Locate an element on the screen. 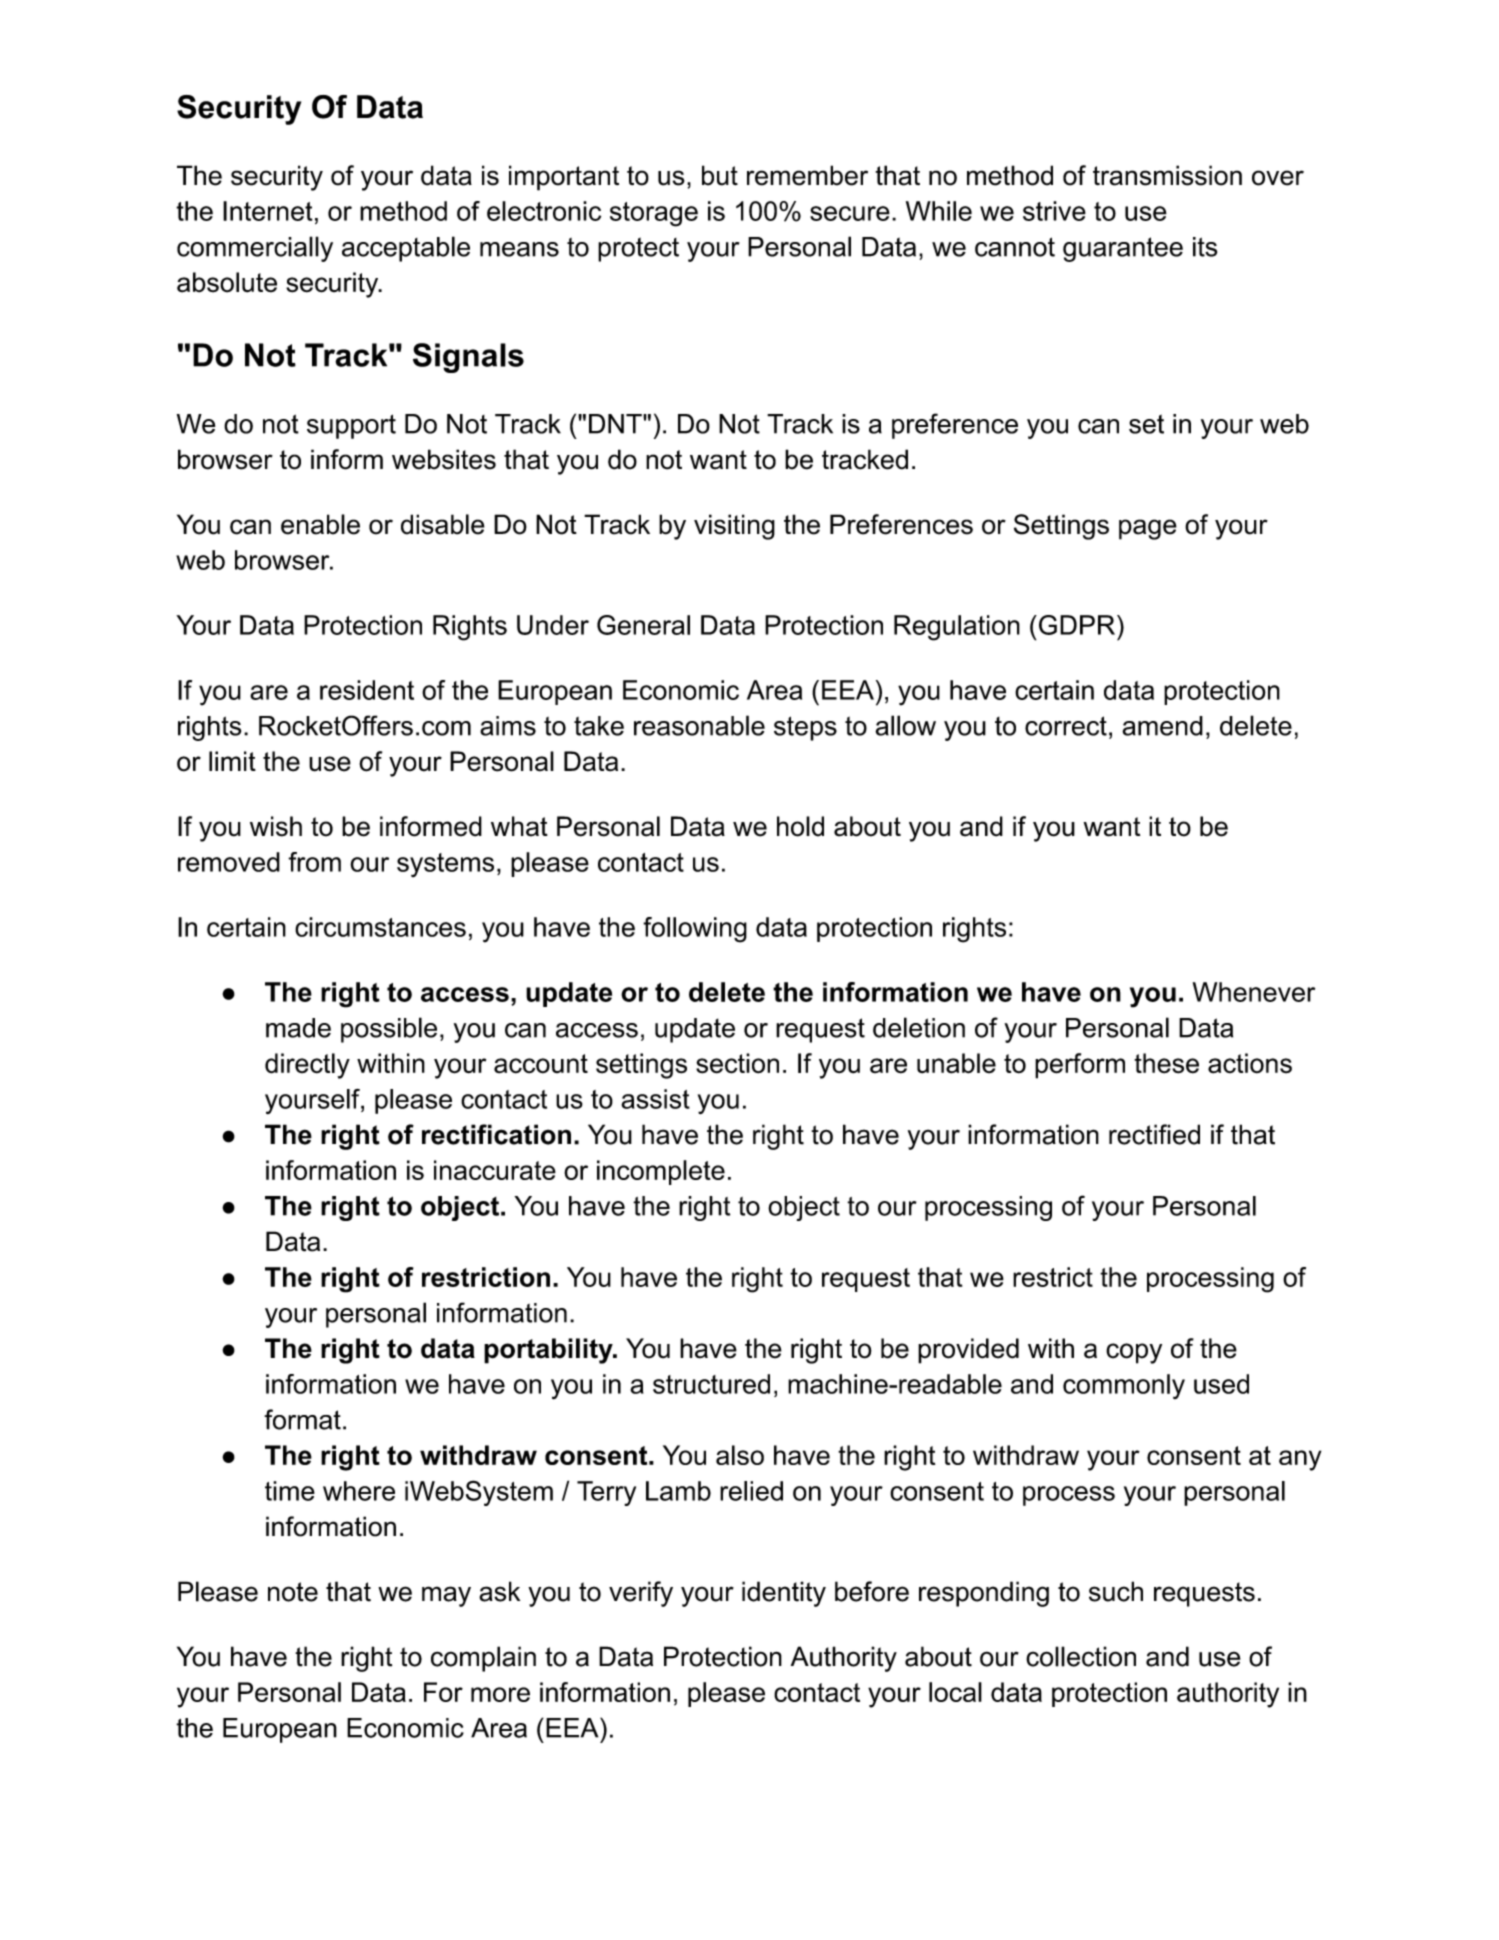 This screenshot has height=1940, width=1499. its is located at coordinates (1205, 247).
